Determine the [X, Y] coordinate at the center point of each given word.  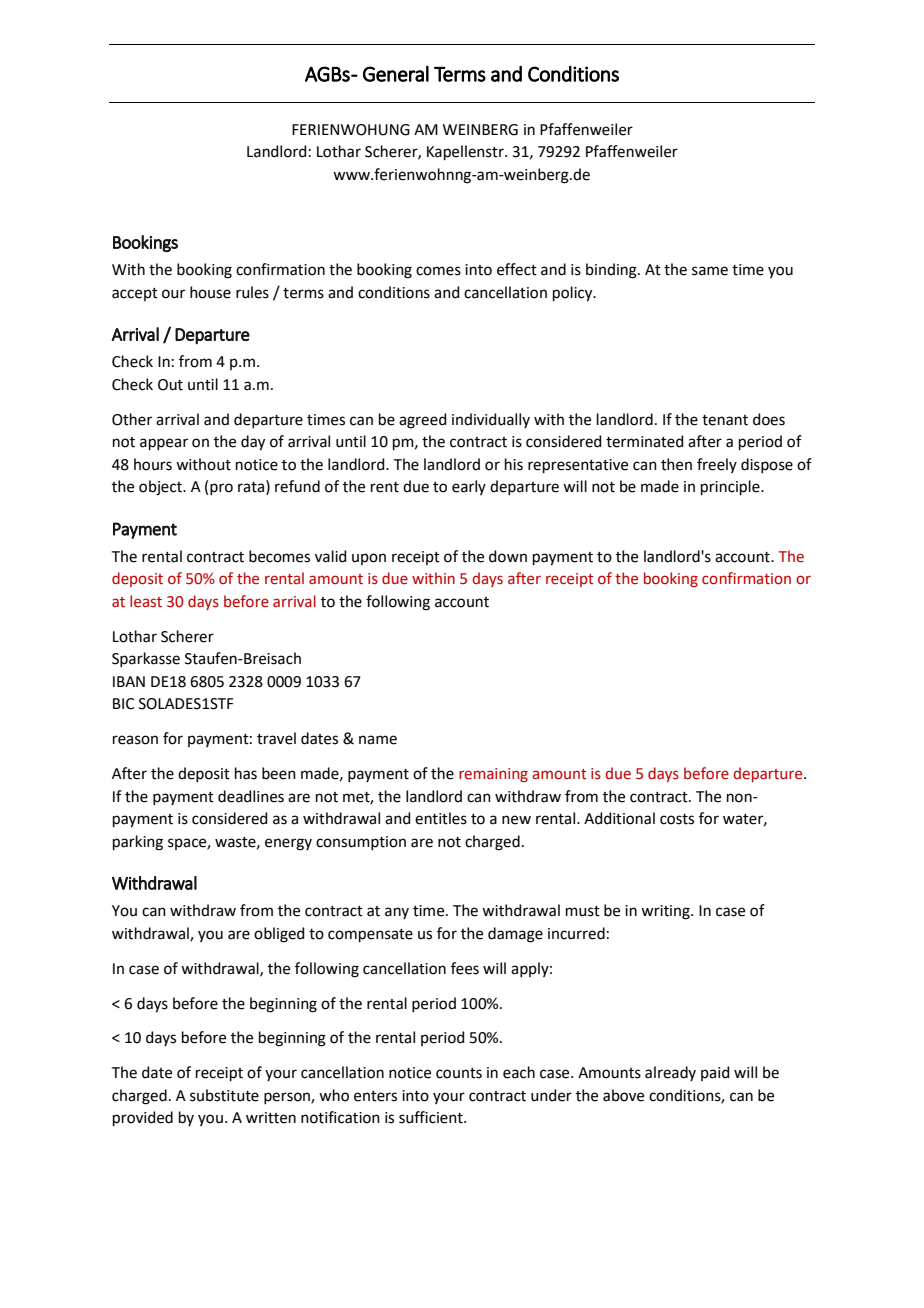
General [396, 73]
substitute [224, 1095]
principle [731, 487]
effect [517, 269]
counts [459, 1073]
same [710, 271]
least [146, 601]
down [508, 556]
